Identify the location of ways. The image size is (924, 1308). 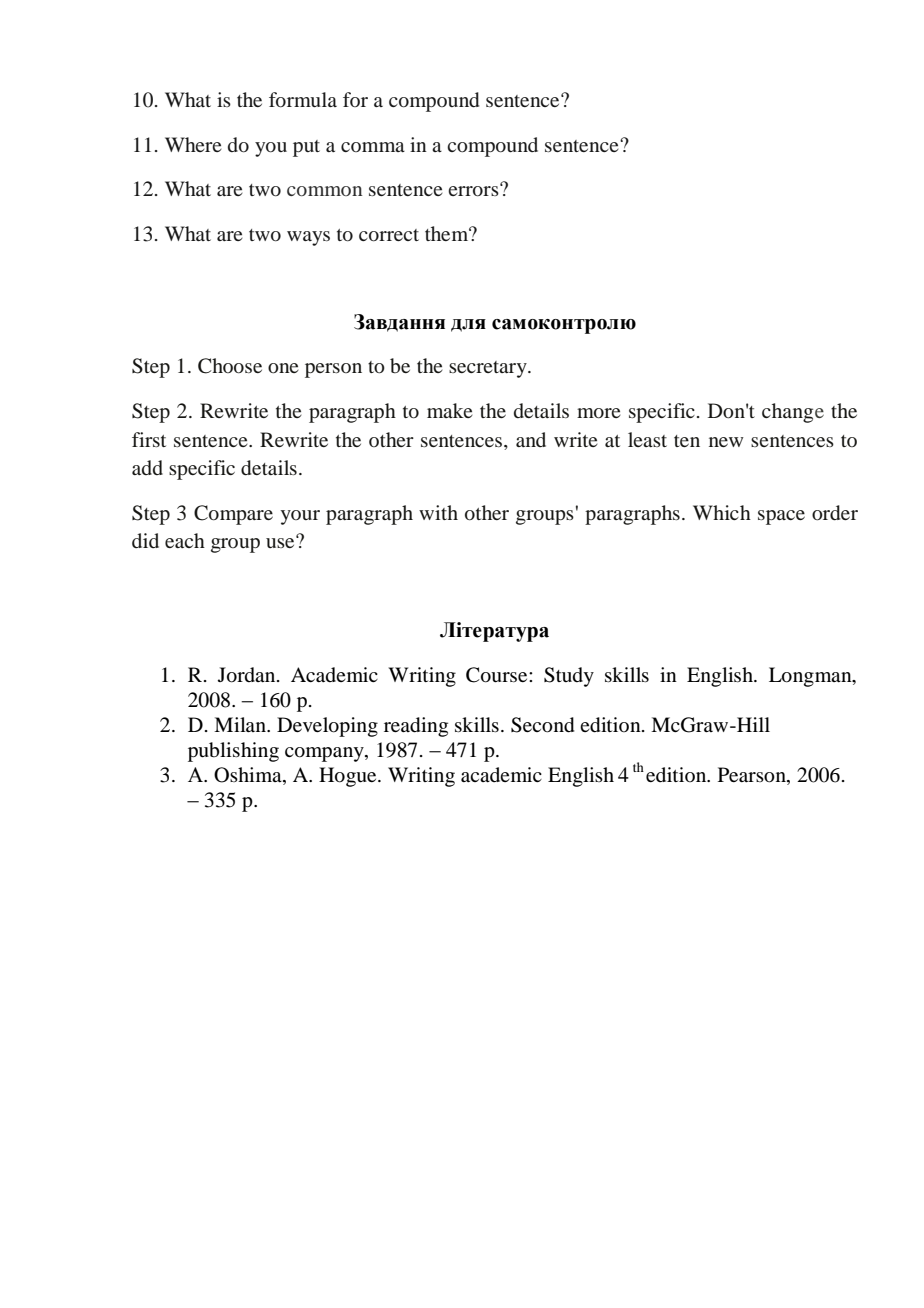
(308, 238).
